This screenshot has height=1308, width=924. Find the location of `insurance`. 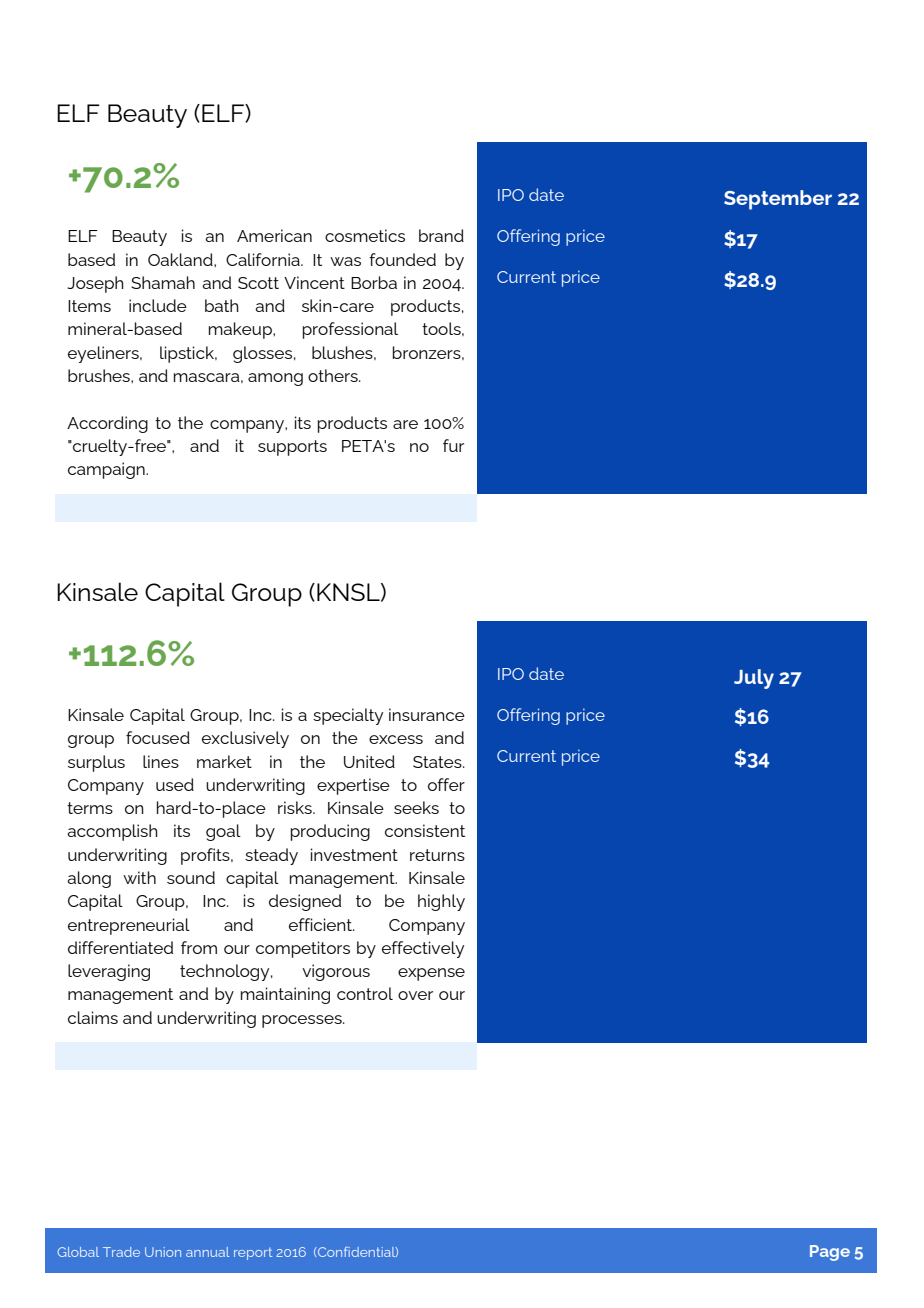

insurance is located at coordinates (427, 714).
